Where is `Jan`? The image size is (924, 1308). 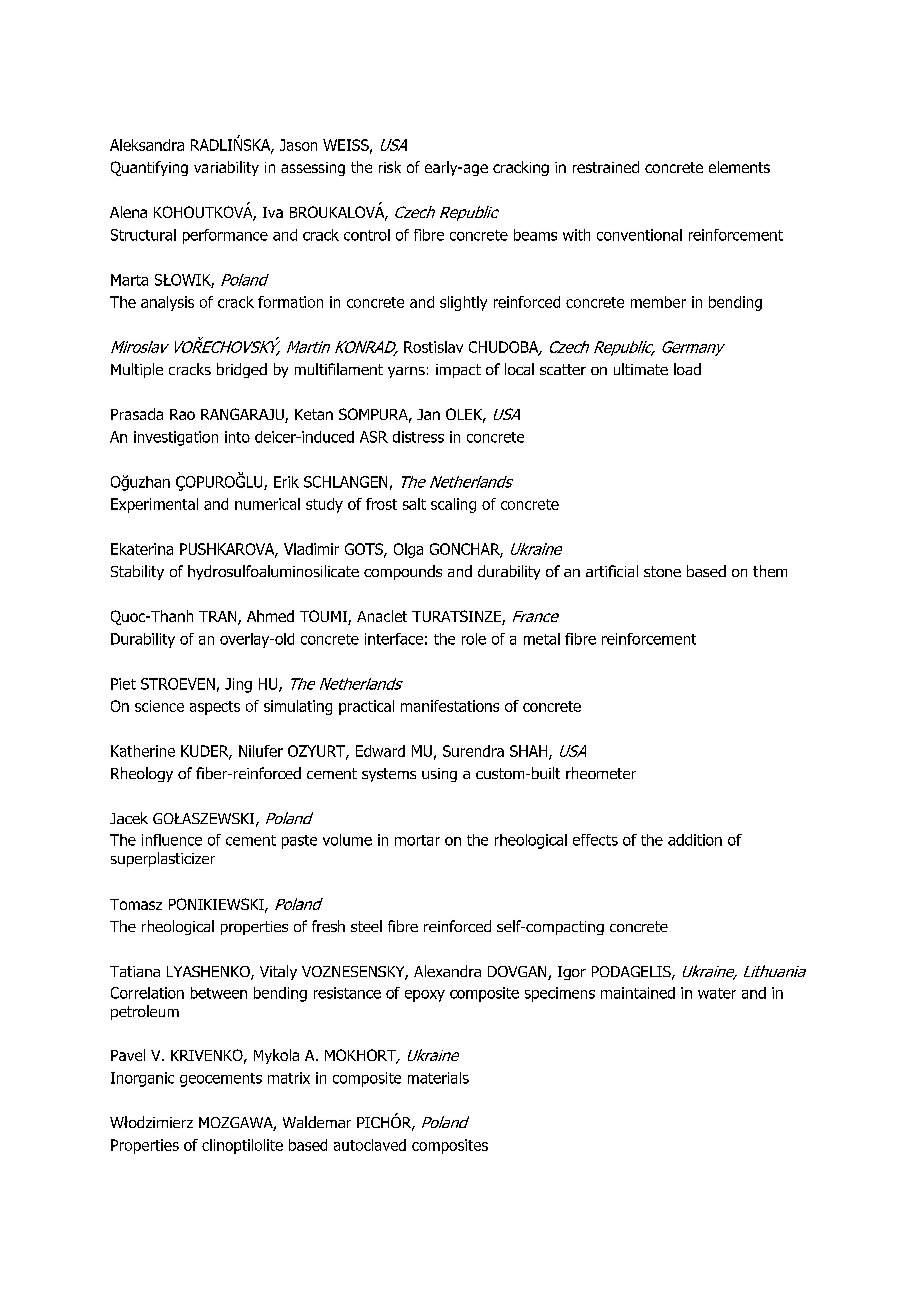
Jan is located at coordinates (428, 414).
